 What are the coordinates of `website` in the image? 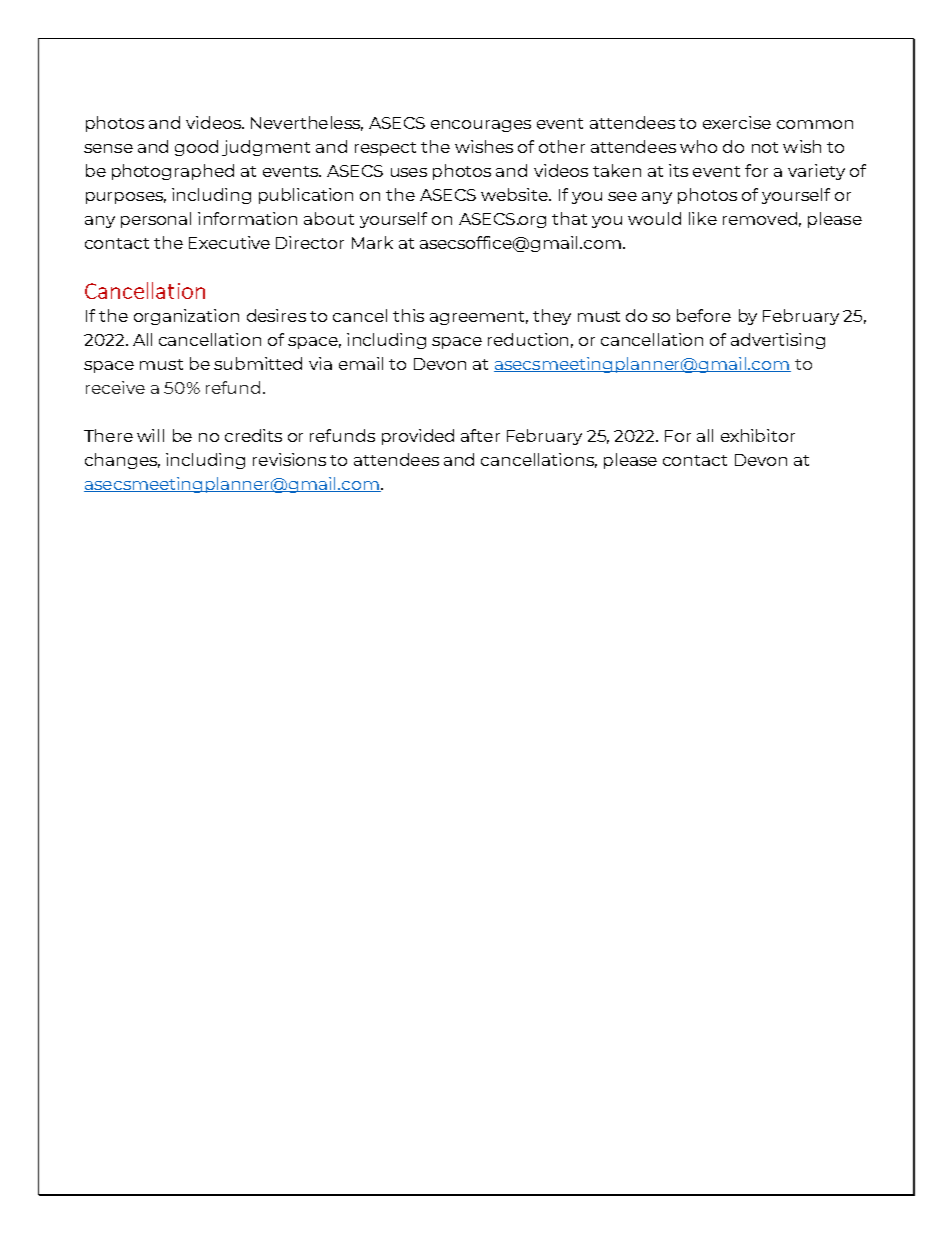 It's located at (515, 194).
